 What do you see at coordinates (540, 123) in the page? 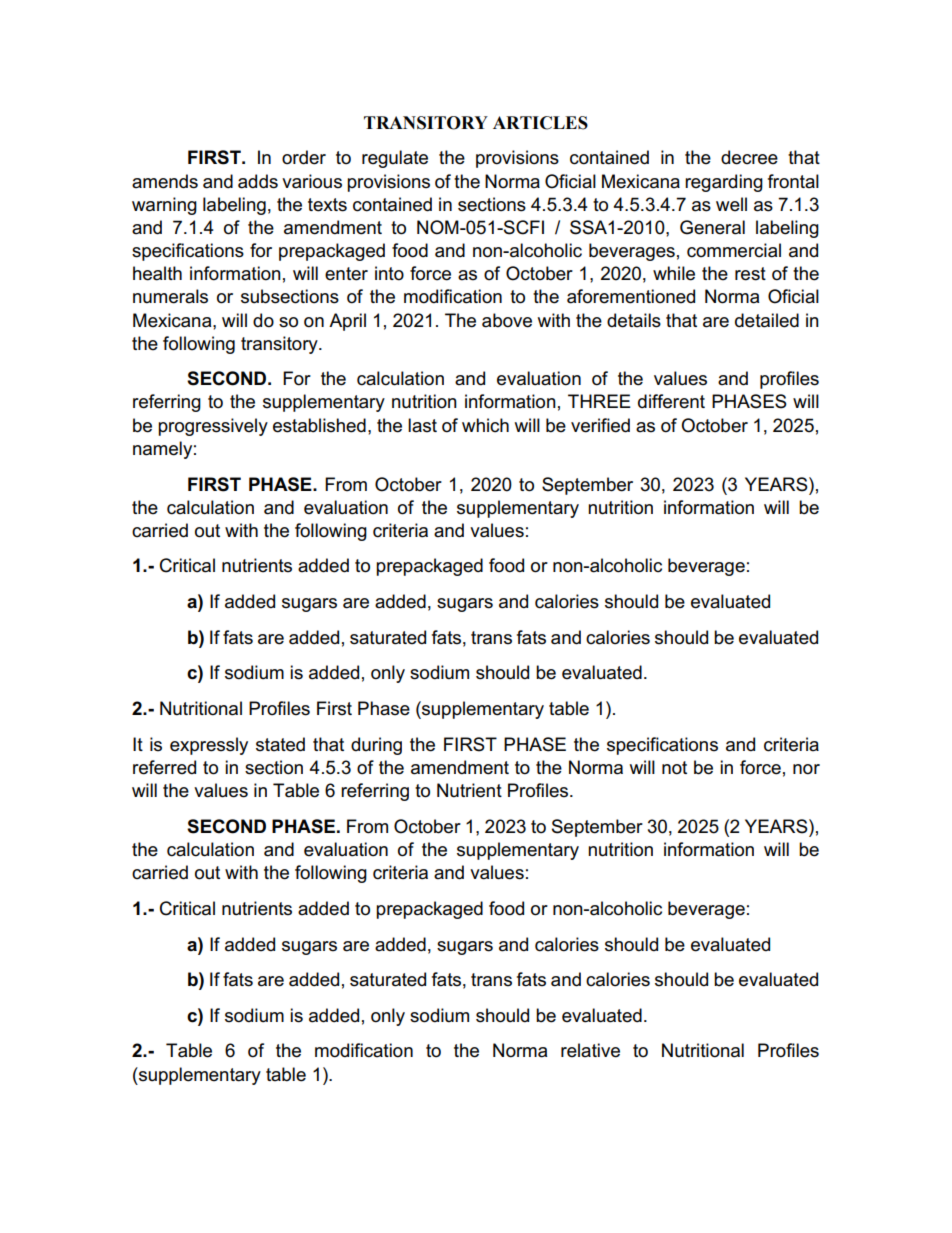
I see `ARTICLES` at bounding box center [540, 123].
